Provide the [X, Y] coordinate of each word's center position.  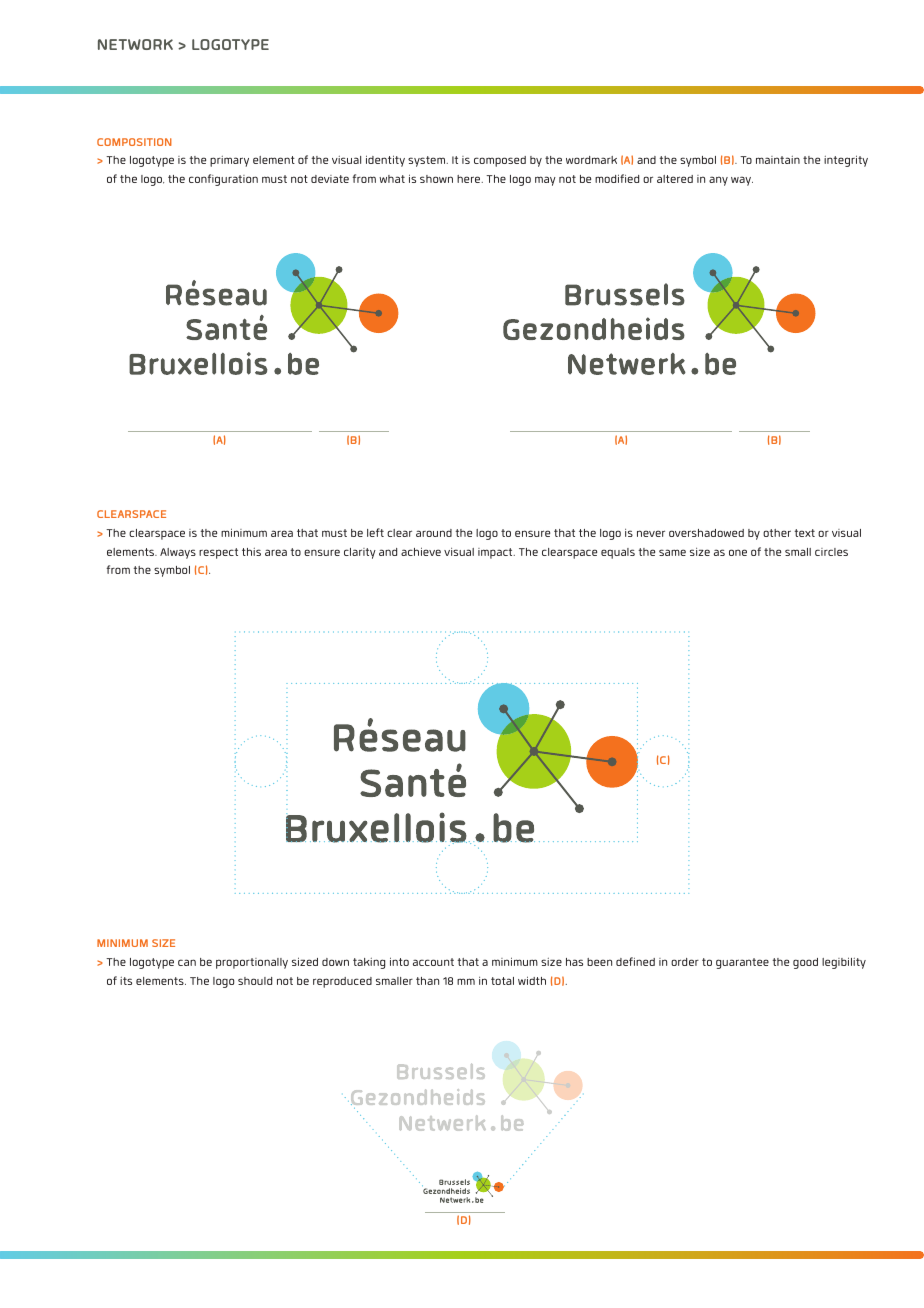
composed [500, 161]
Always [178, 553]
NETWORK [135, 44]
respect [218, 553]
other [777, 533]
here [470, 179]
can [187, 962]
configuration [223, 180]
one [738, 552]
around [434, 533]
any [718, 181]
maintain [778, 160]
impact [496, 553]
